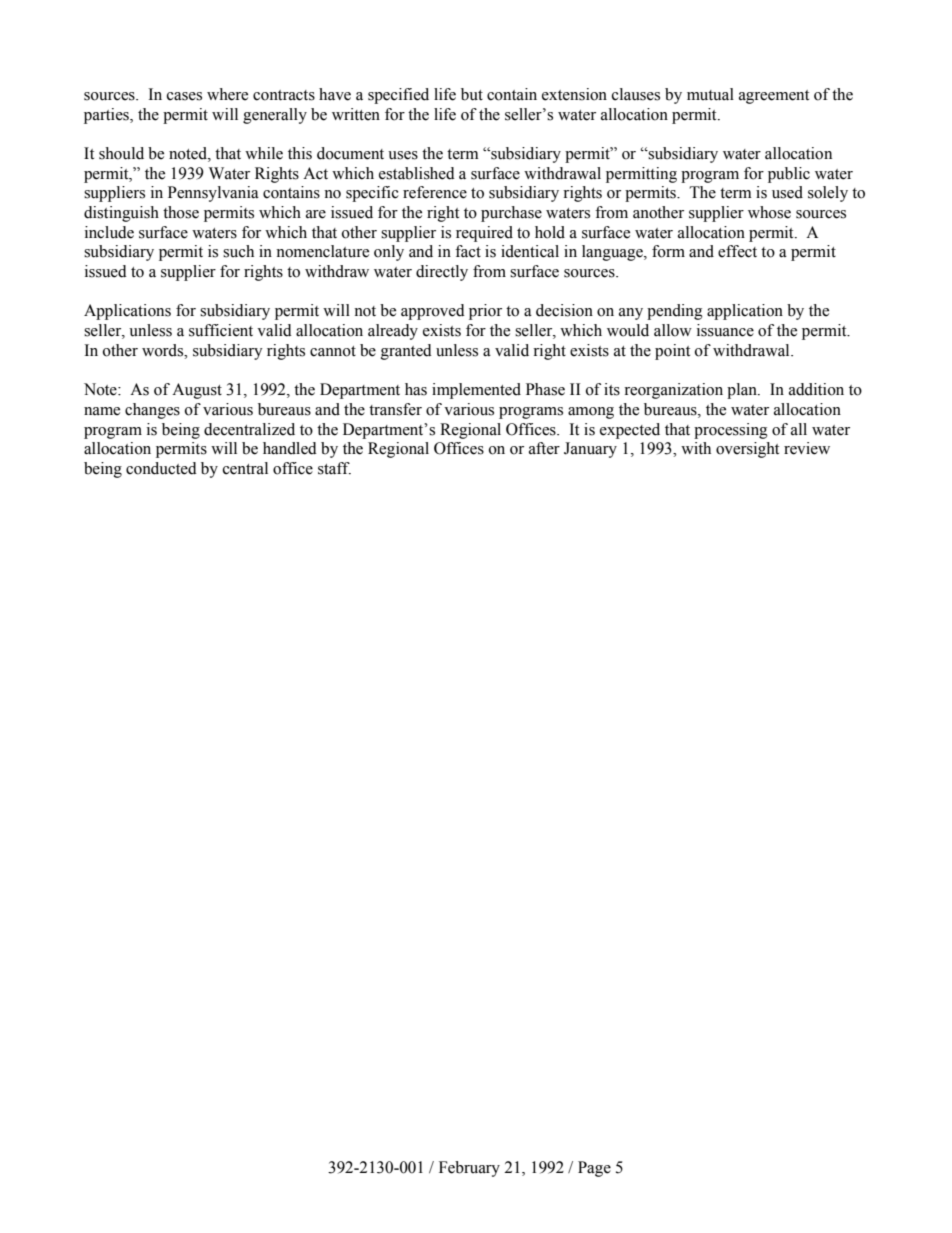  What do you see at coordinates (594, 1169) in the document?
I see `Page` at bounding box center [594, 1169].
